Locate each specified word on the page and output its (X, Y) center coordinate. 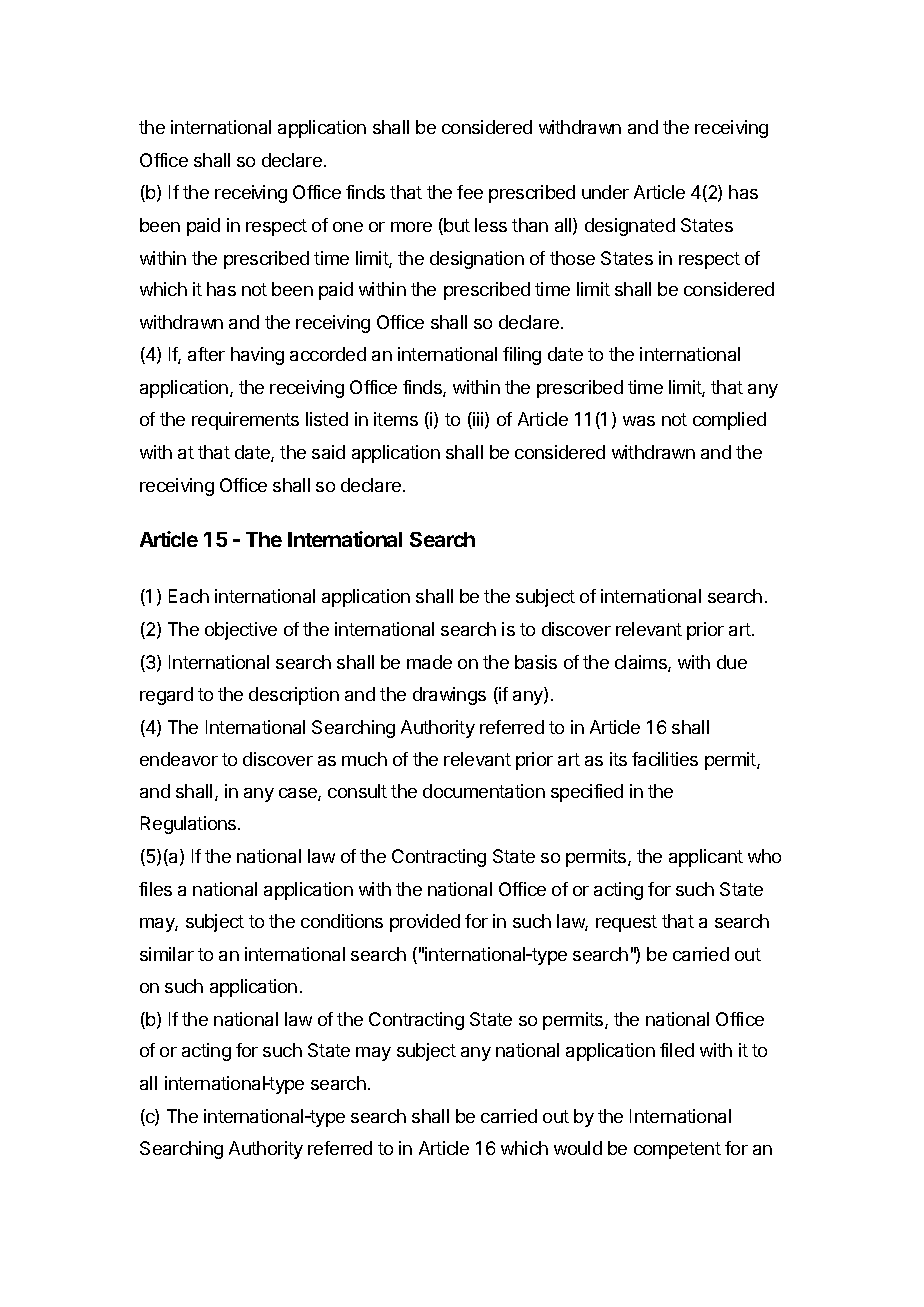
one (348, 227)
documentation (484, 791)
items (396, 419)
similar (167, 954)
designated (630, 227)
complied (729, 421)
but (457, 225)
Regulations (190, 825)
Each (189, 596)
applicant (706, 858)
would (578, 1148)
